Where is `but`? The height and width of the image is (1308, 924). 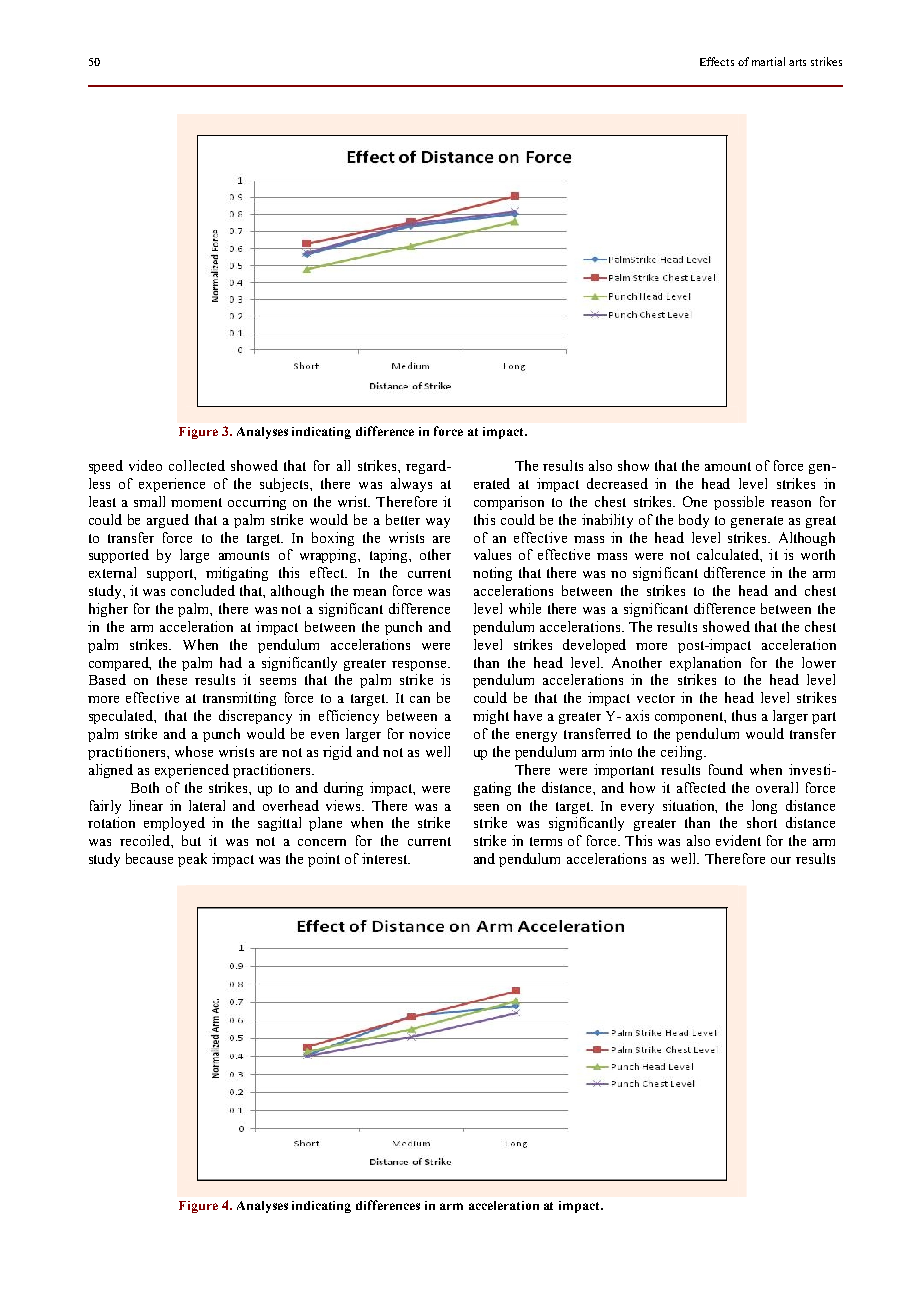
but is located at coordinates (191, 840).
